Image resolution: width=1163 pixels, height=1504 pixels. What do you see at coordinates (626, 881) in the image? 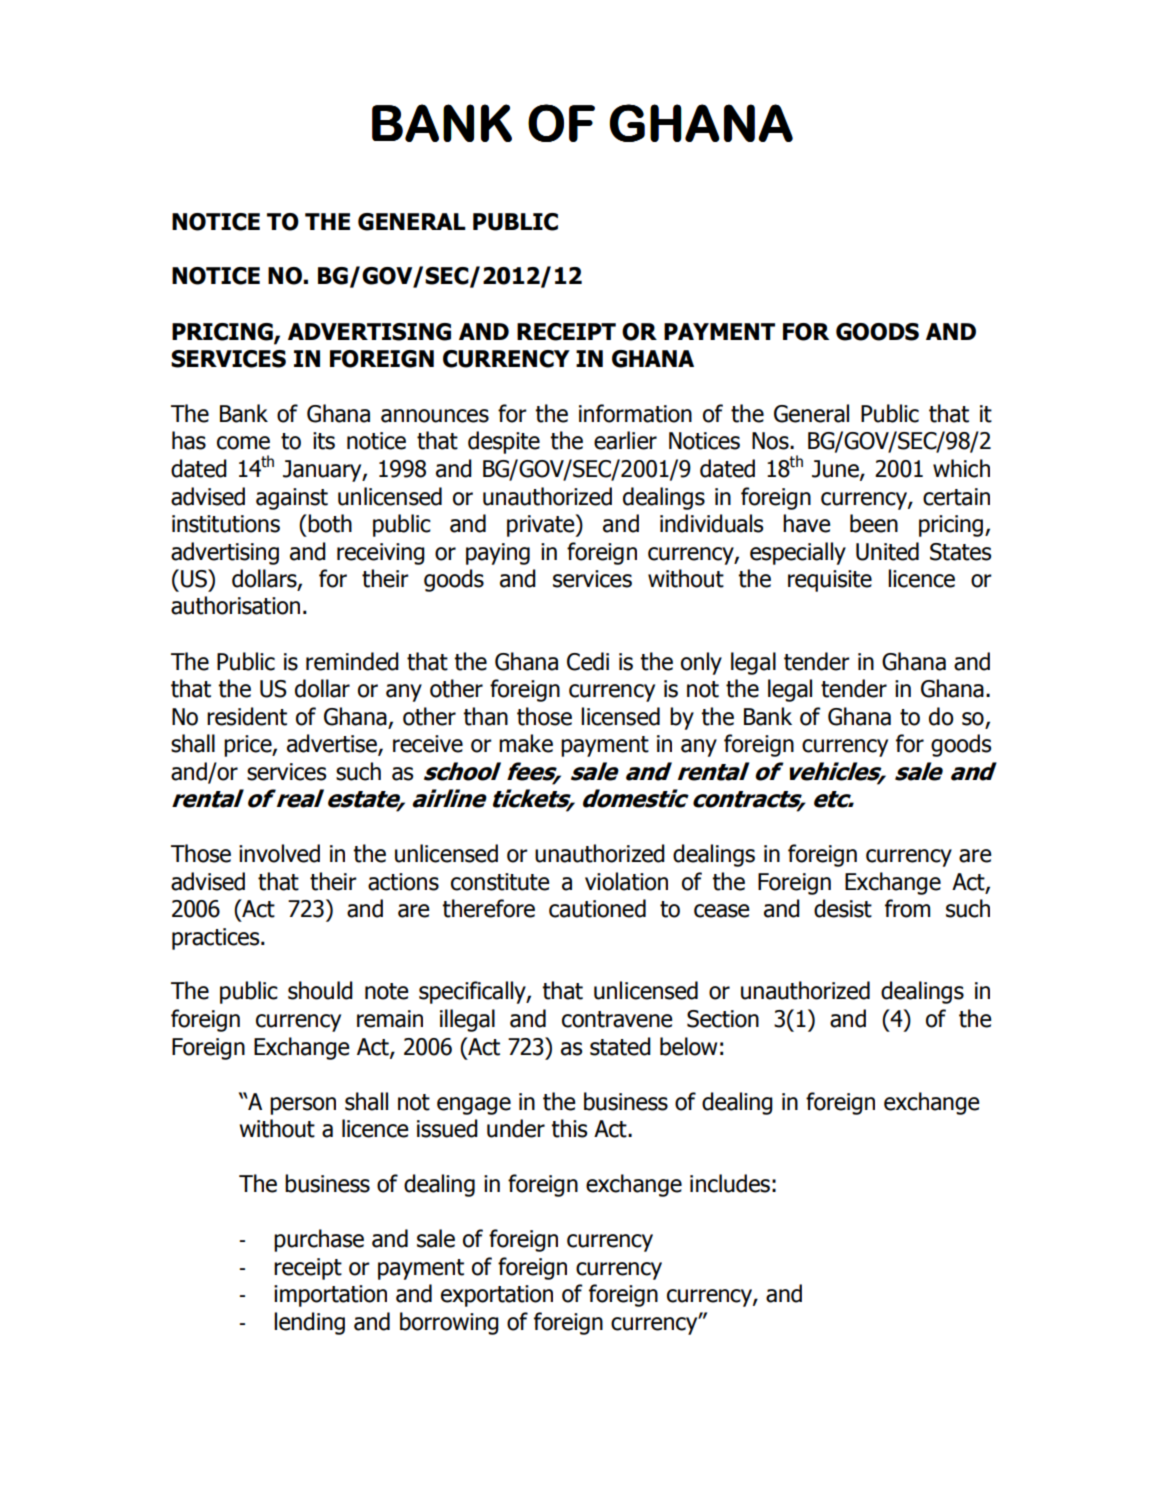
I see `violation` at bounding box center [626, 881].
